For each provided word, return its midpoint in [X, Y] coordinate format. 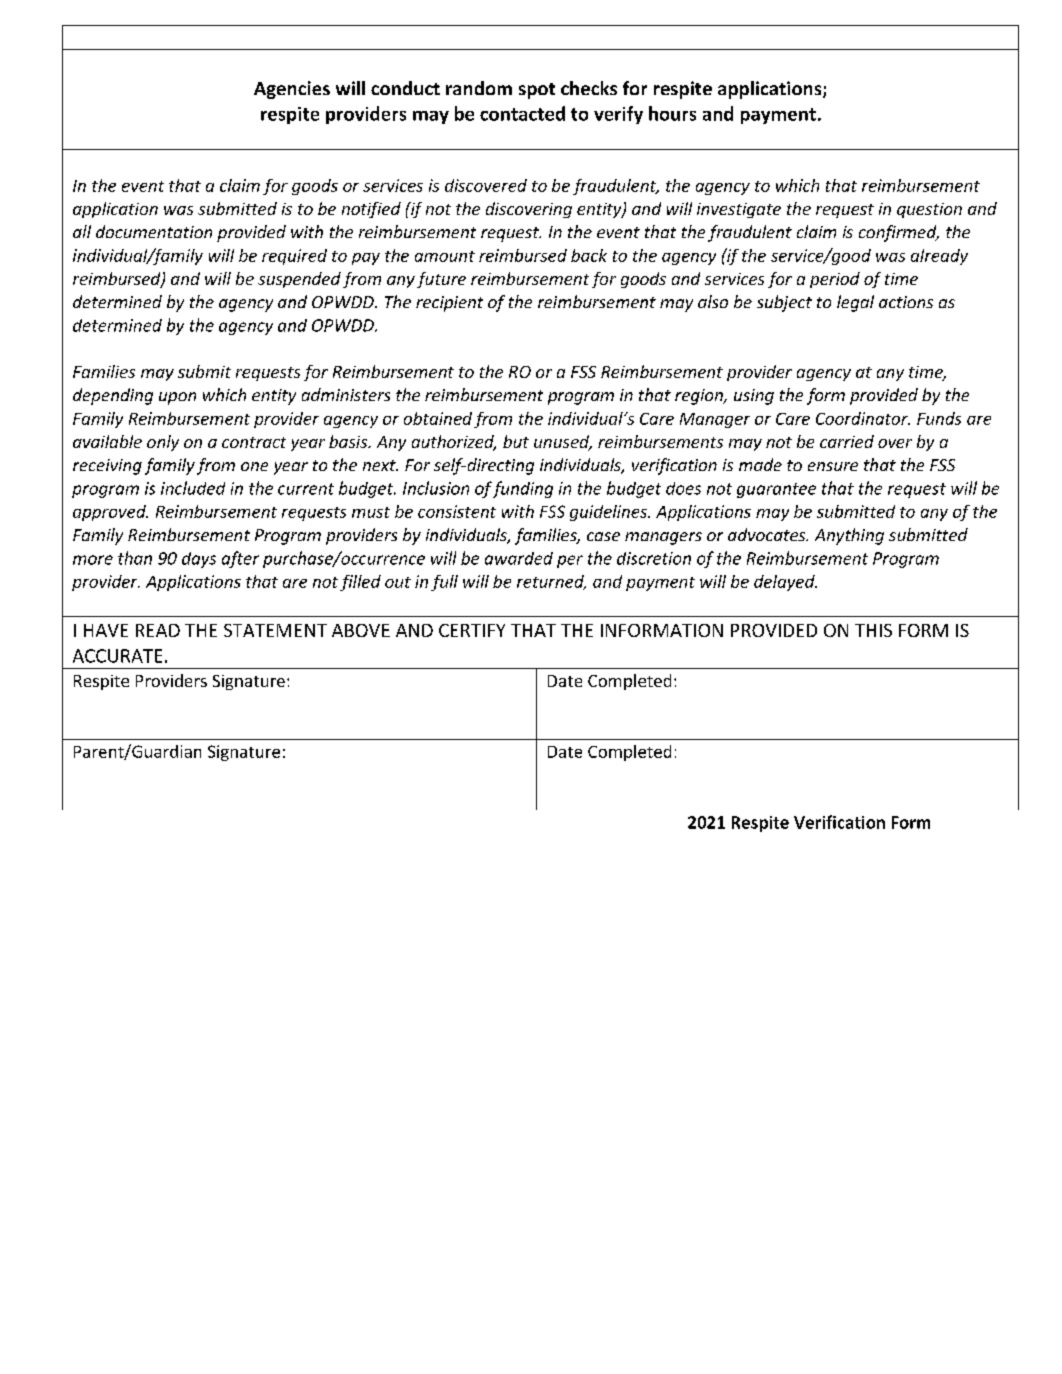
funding [523, 489]
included [193, 488]
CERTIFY [472, 630]
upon [177, 398]
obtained [438, 418]
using [754, 397]
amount [445, 256]
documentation [154, 231]
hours [672, 113]
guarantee [776, 490]
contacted [522, 113]
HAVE [106, 630]
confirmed [899, 233]
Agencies [292, 90]
